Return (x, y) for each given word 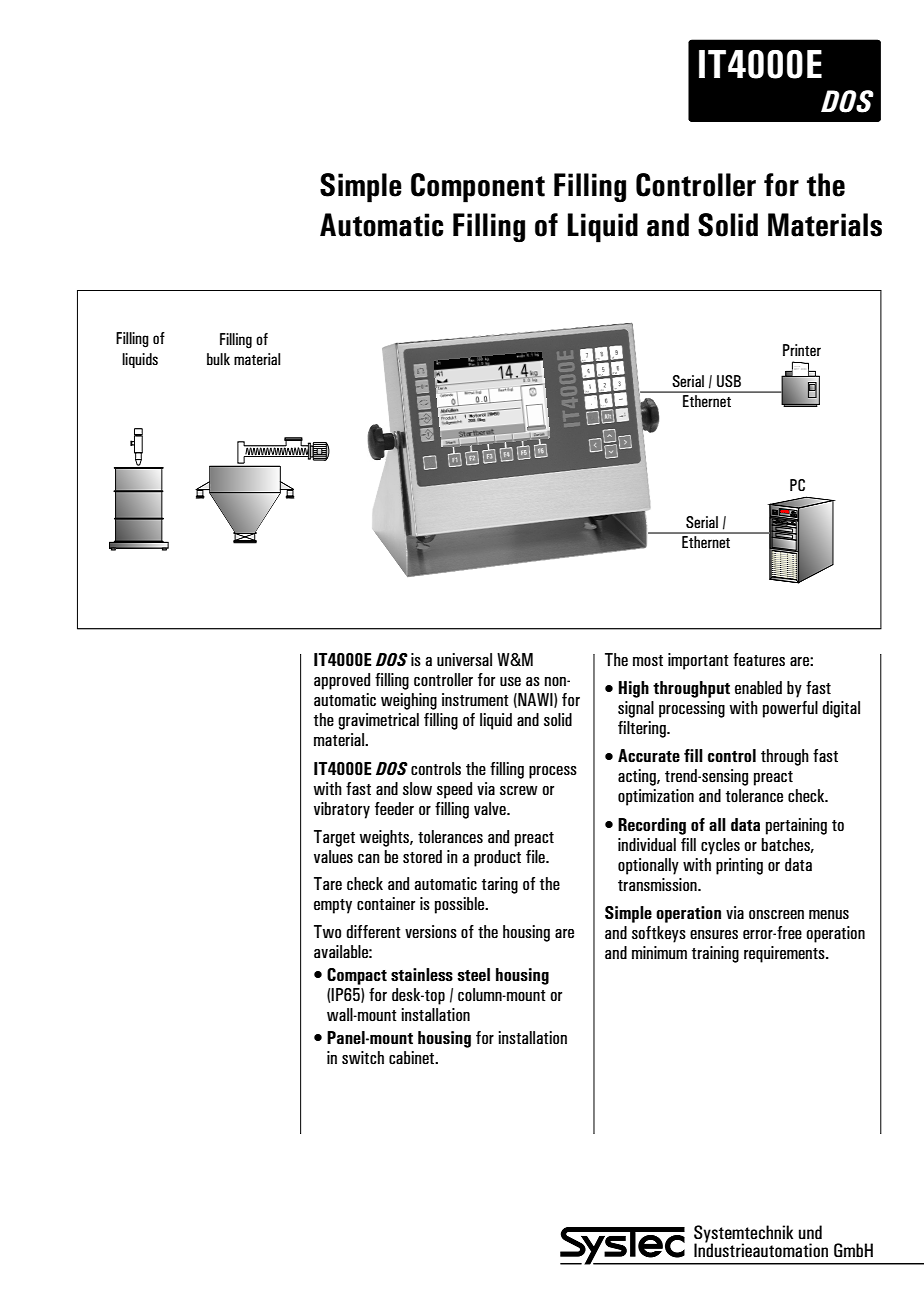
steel (474, 975)
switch (363, 1057)
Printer (802, 350)
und (810, 1232)
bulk (218, 359)
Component (478, 188)
